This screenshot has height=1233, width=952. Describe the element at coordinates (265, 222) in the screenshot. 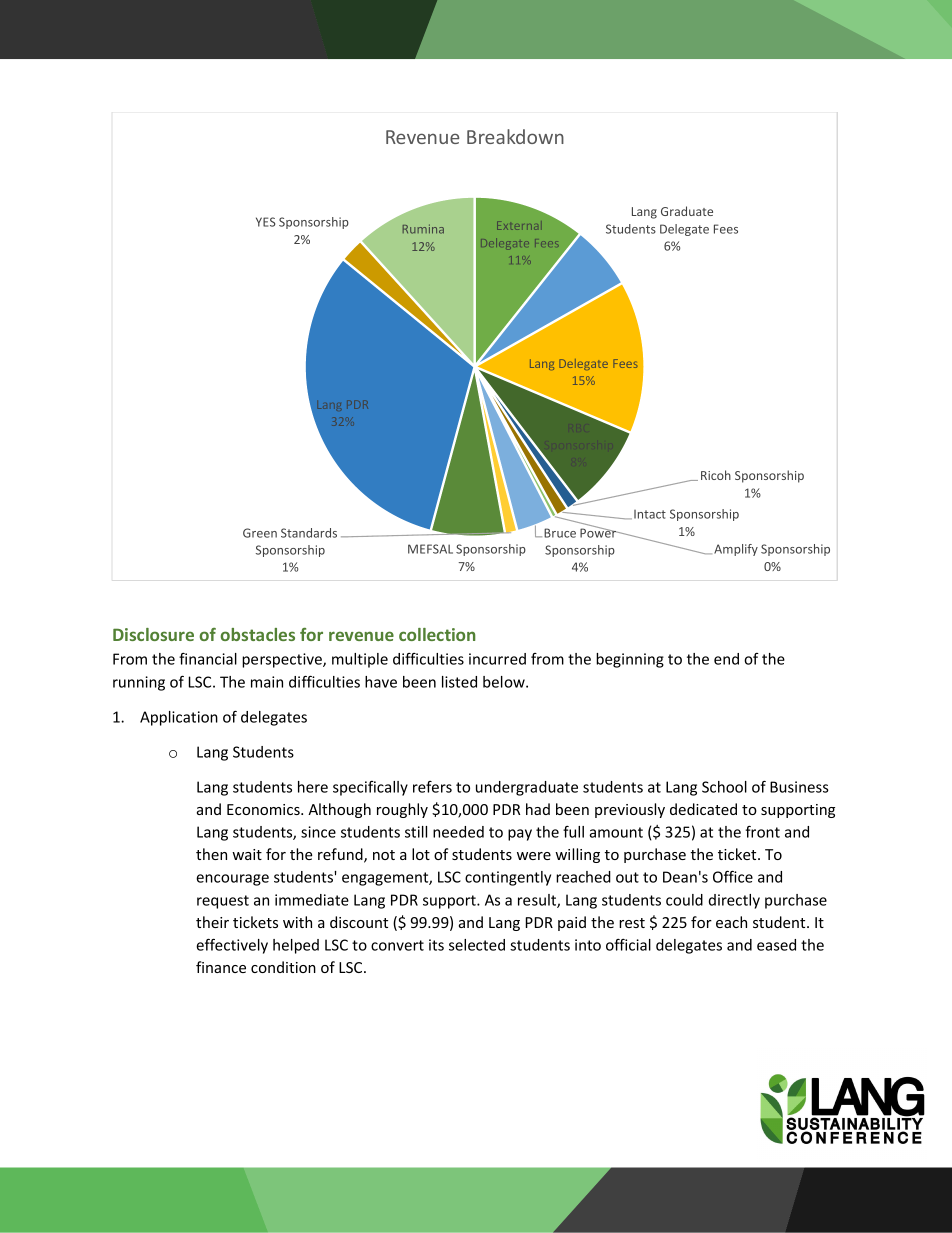

I see `YES` at that location.
